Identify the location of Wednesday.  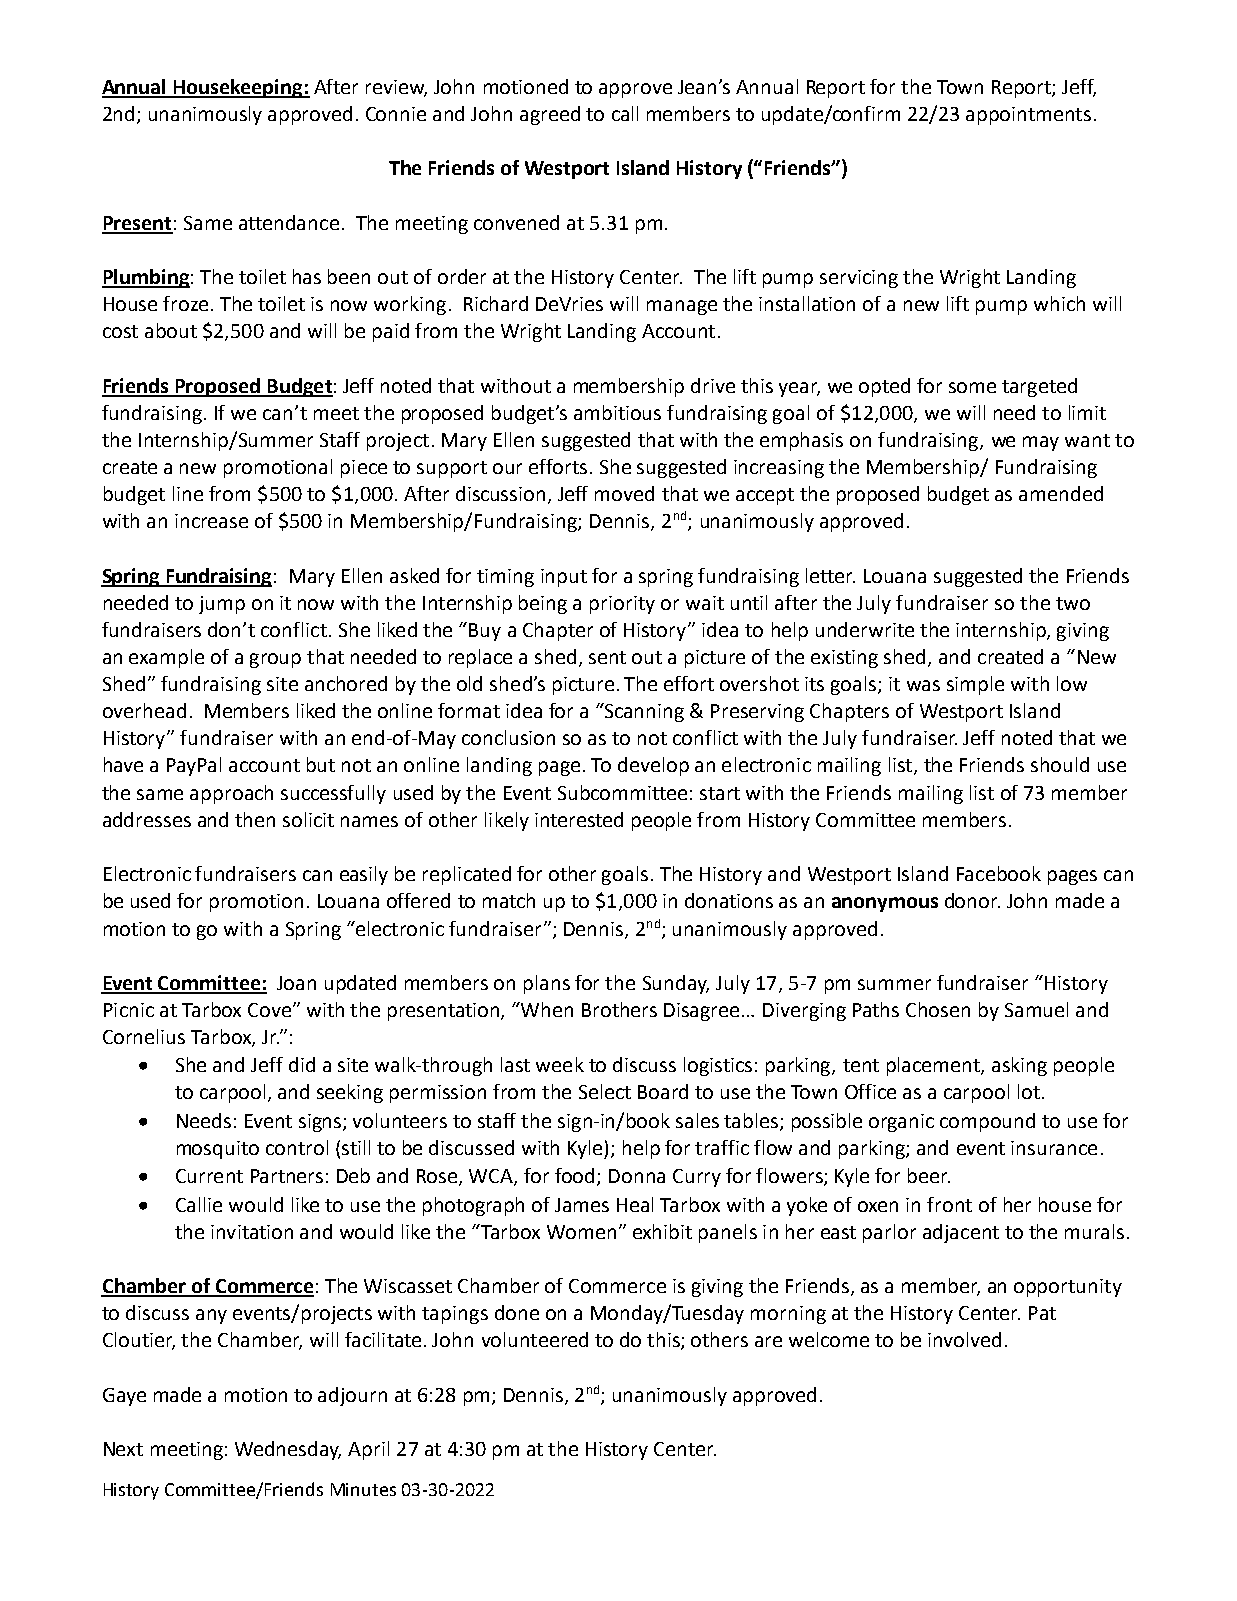
(288, 1450).
